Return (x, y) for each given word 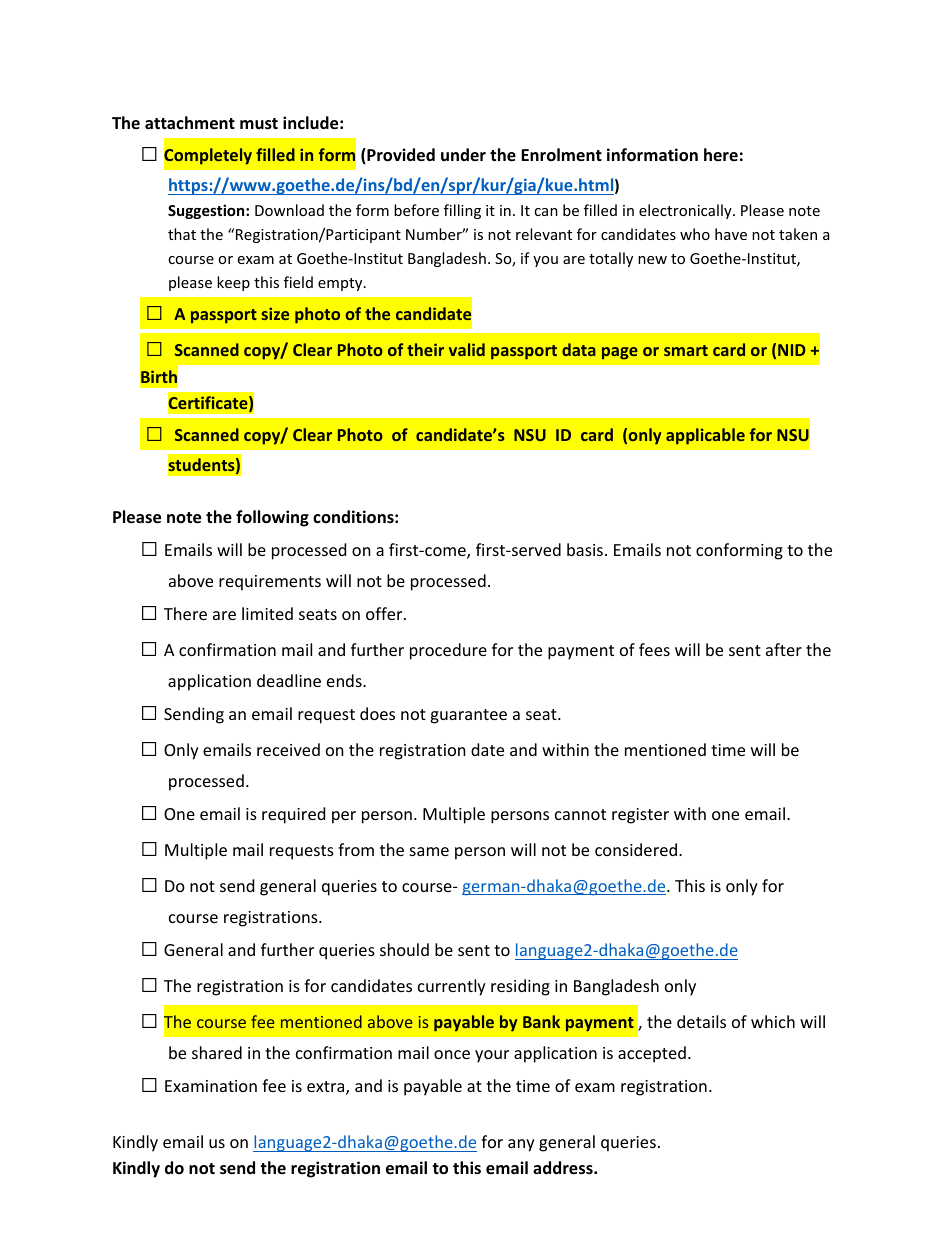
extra (327, 1088)
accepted (652, 1054)
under (463, 154)
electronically (686, 211)
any (521, 1145)
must (259, 124)
